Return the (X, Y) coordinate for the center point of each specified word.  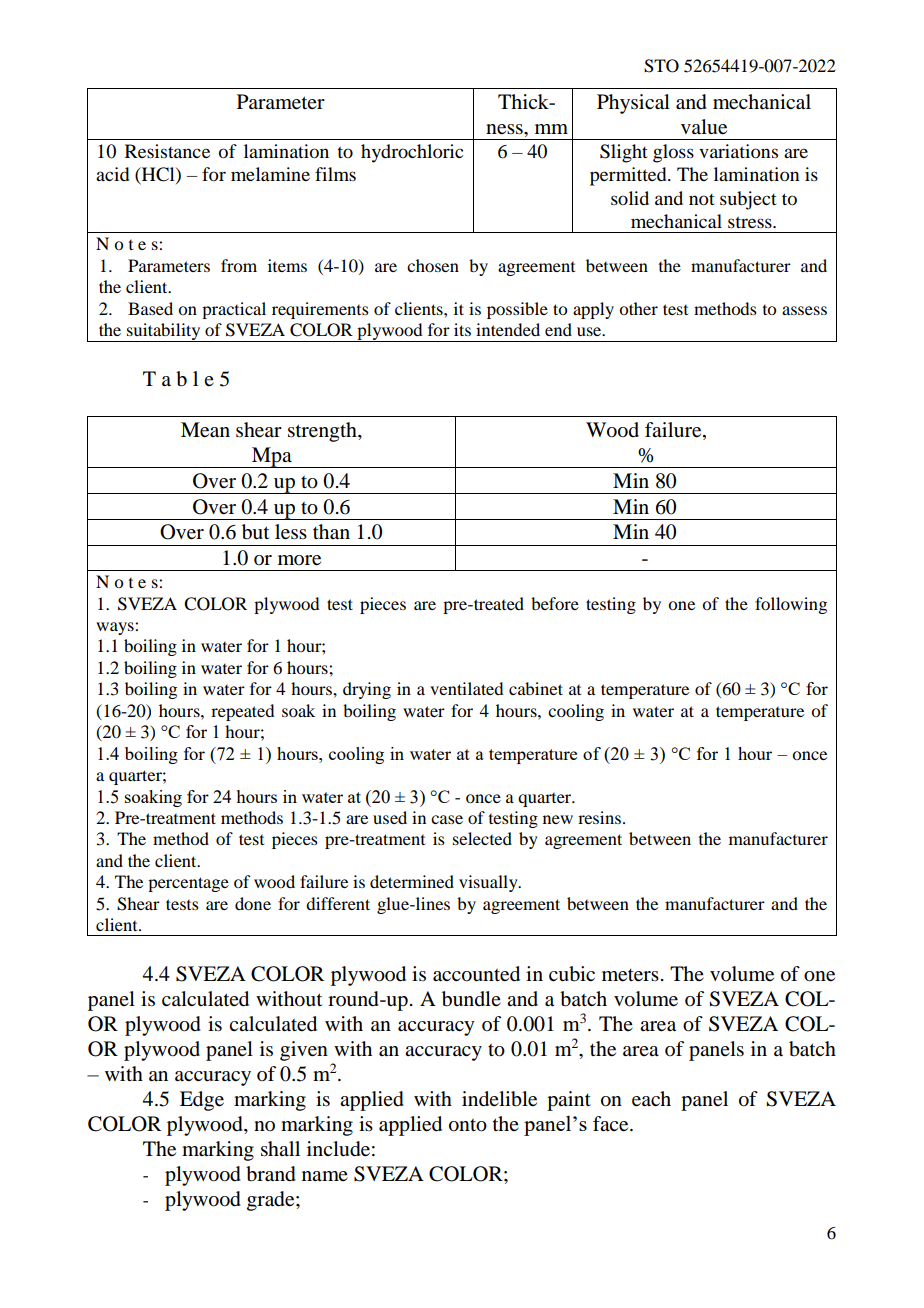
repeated (242, 712)
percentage (188, 884)
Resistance (167, 151)
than (331, 532)
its (462, 329)
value (704, 127)
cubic (572, 974)
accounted (476, 974)
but (255, 532)
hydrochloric (412, 153)
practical (234, 310)
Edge (202, 1101)
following (791, 605)
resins (599, 817)
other (638, 308)
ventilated (466, 688)
